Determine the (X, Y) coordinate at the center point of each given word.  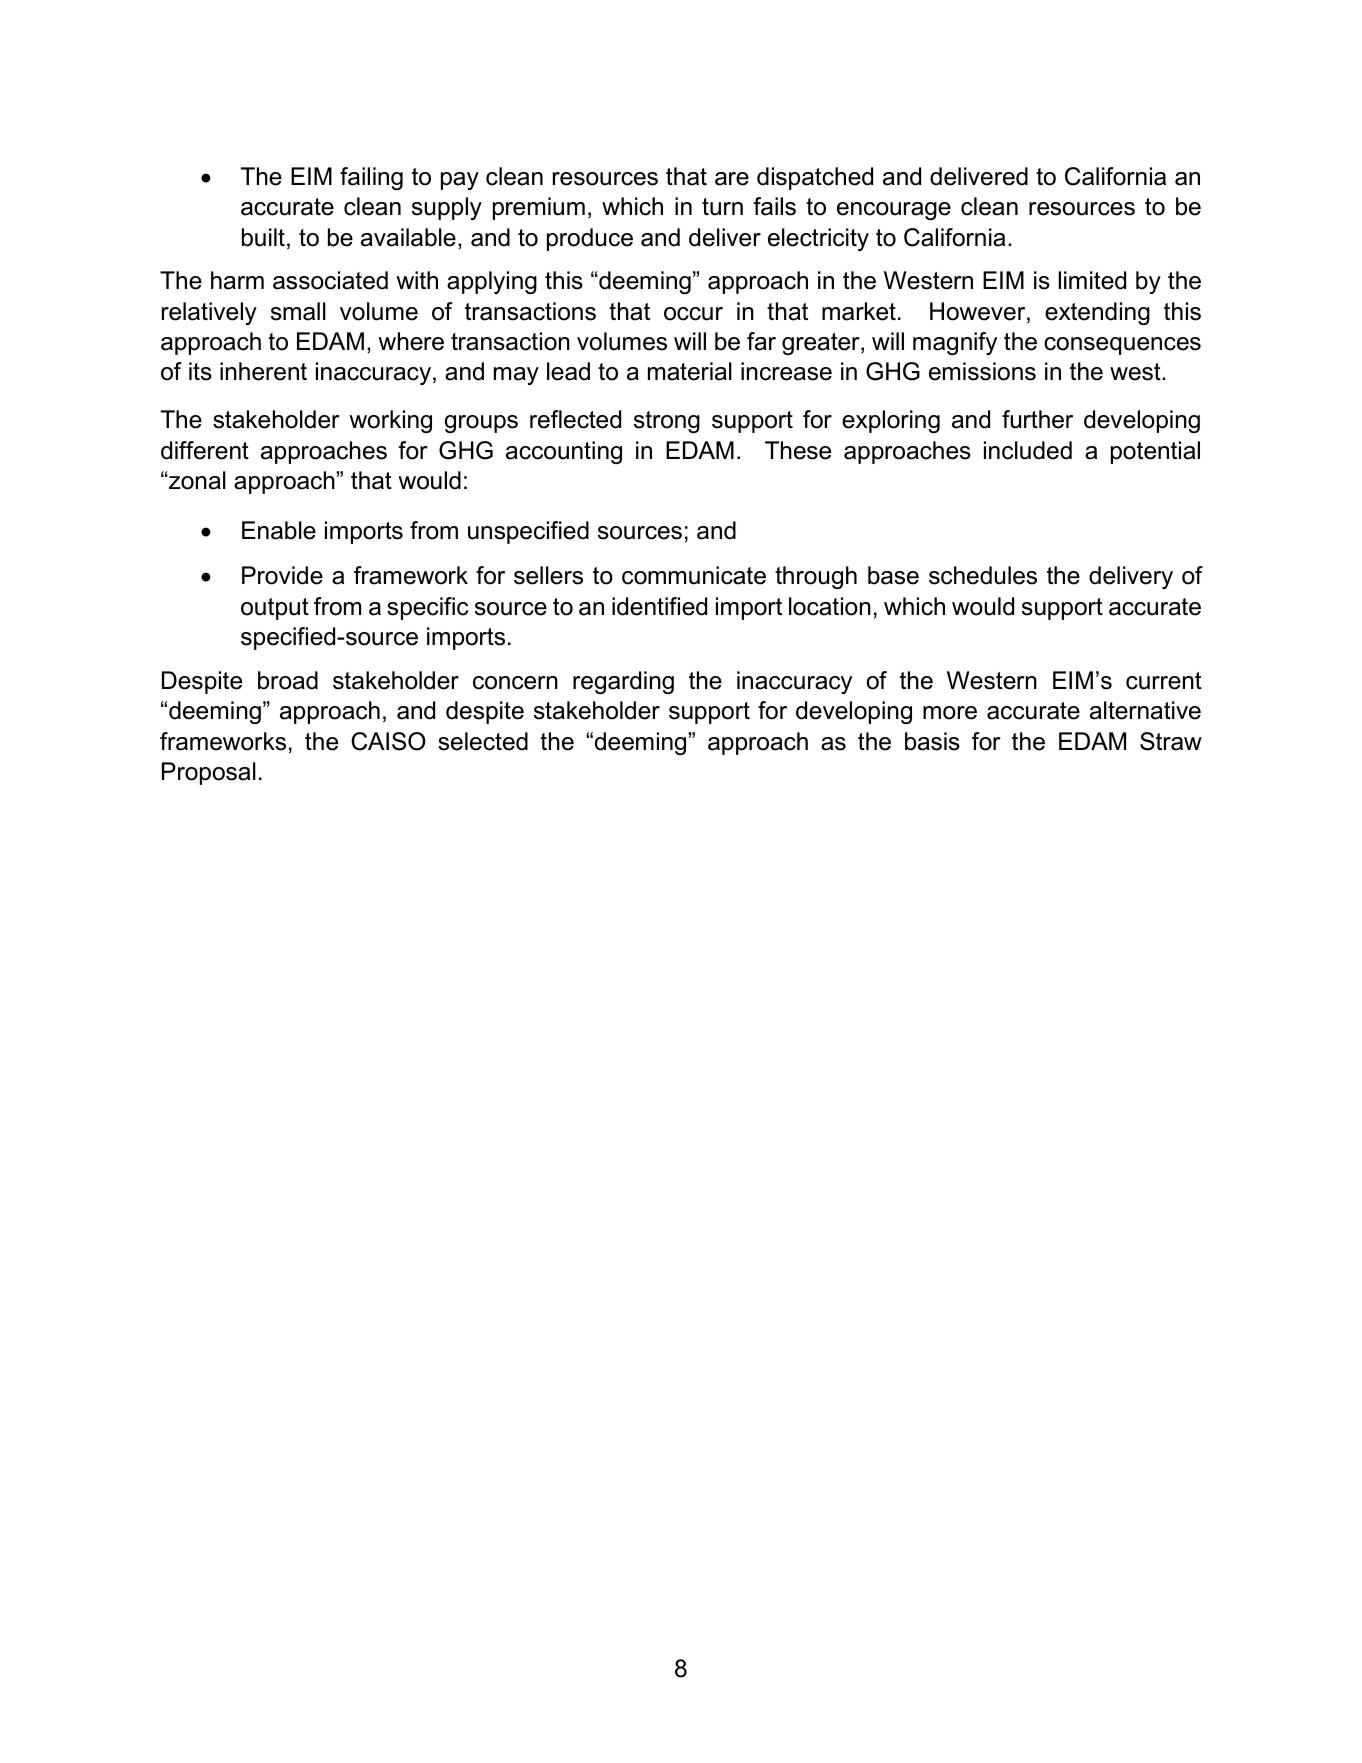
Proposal (209, 773)
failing (371, 178)
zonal (196, 480)
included (1028, 450)
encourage (894, 211)
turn (722, 207)
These (798, 450)
